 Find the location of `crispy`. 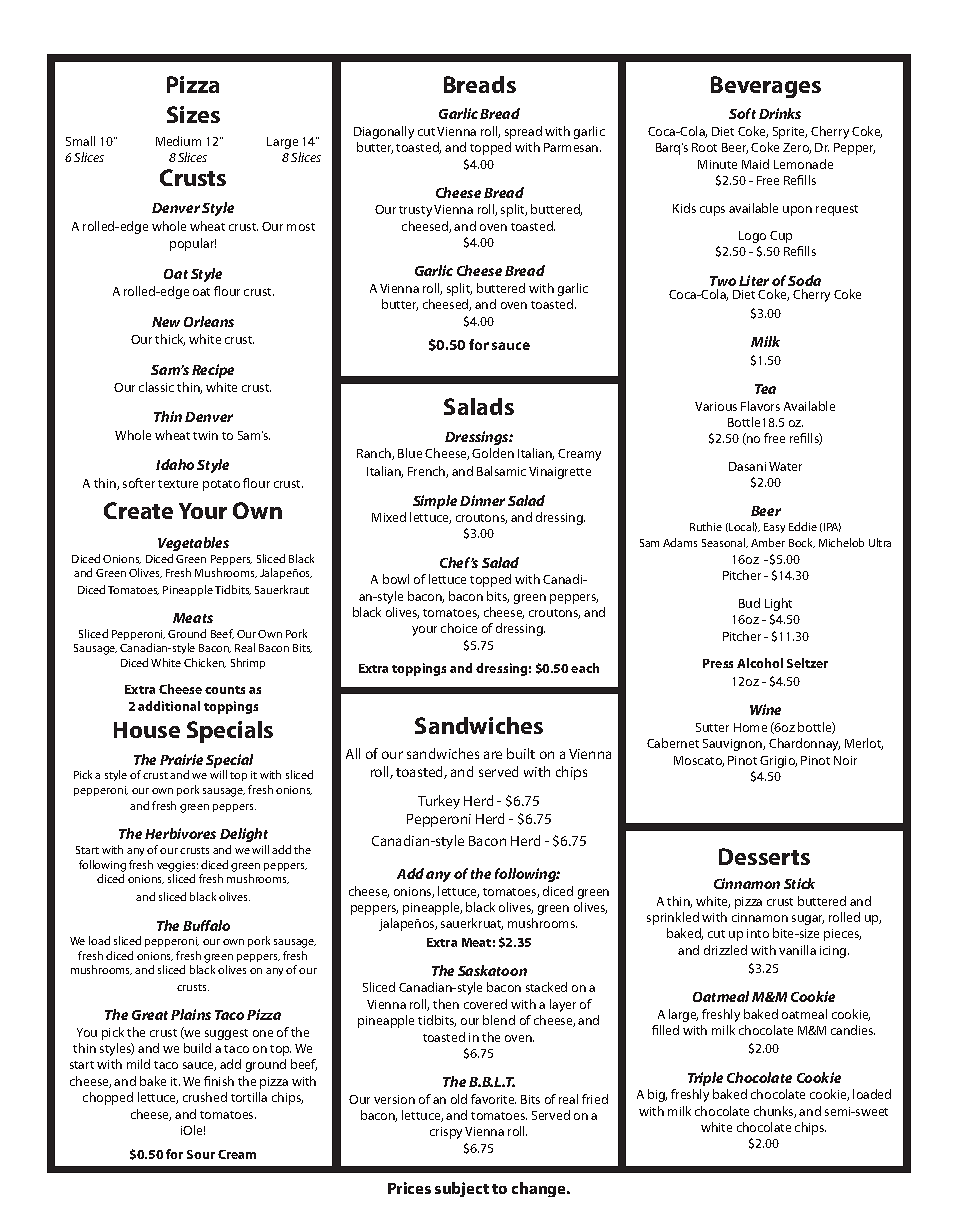

crispy is located at coordinates (446, 1133).
